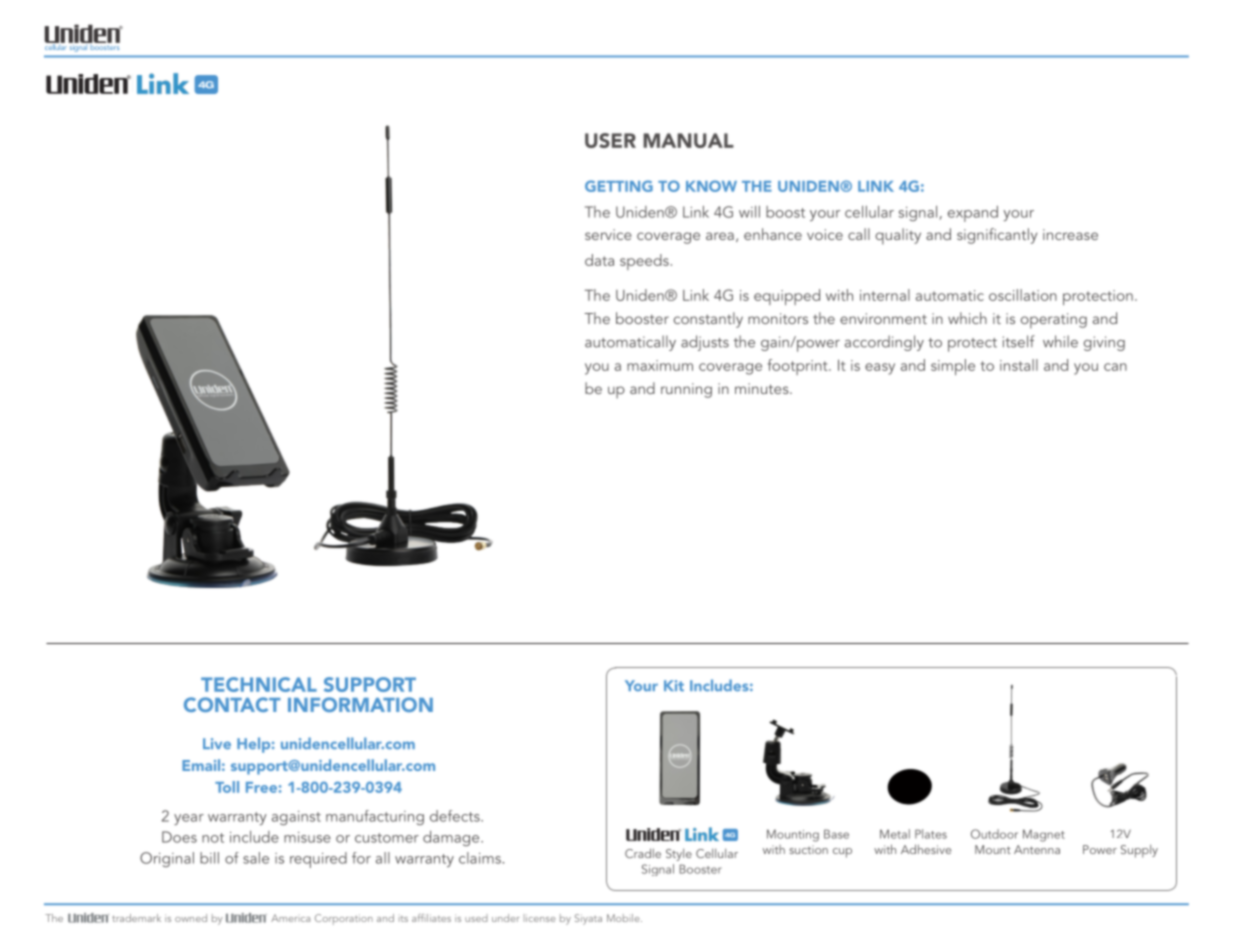 The width and height of the screenshot is (1233, 952). What do you see at coordinates (660, 365) in the screenshot?
I see `maximum` at bounding box center [660, 365].
